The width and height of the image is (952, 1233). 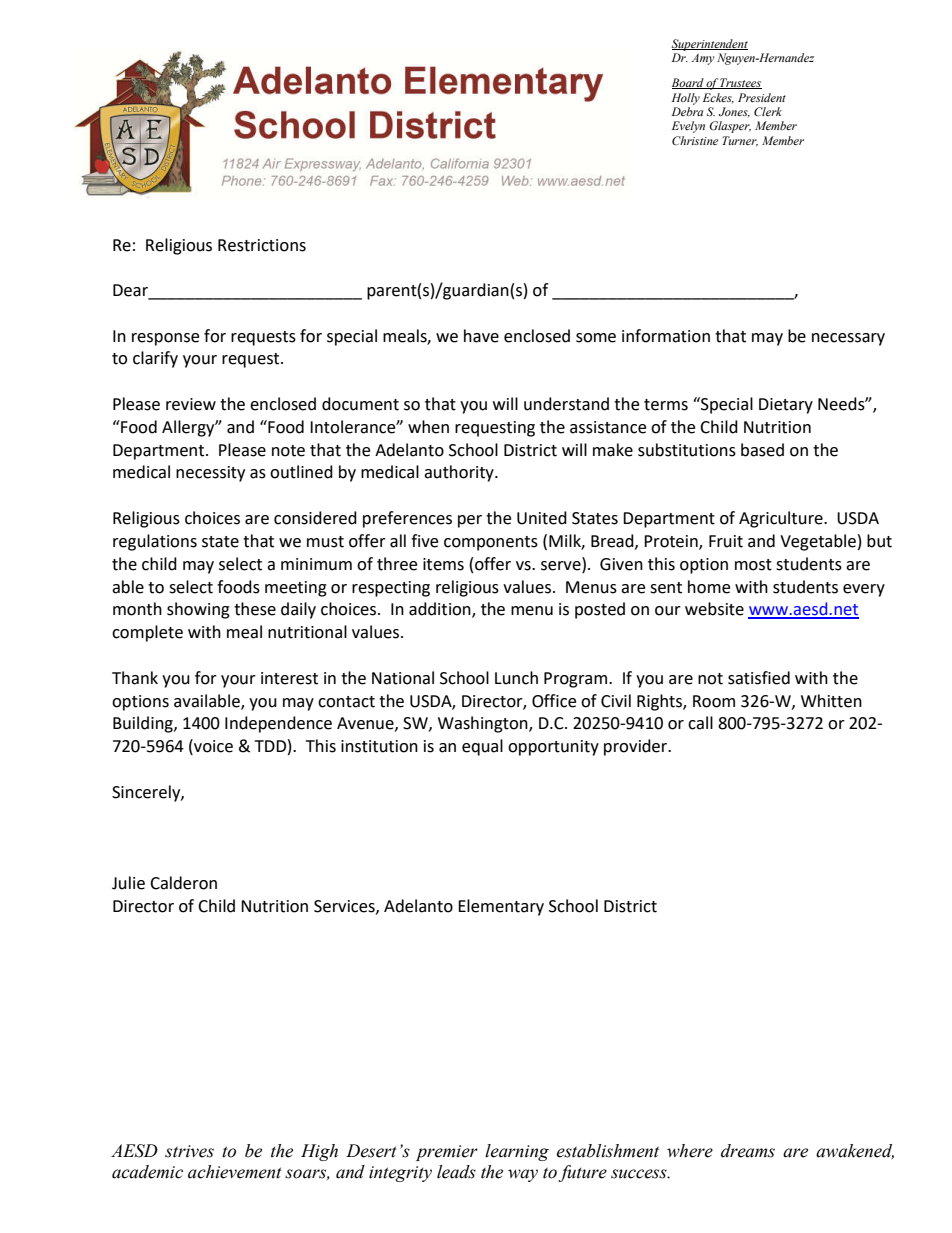 I want to click on Board, so click(x=689, y=83).
